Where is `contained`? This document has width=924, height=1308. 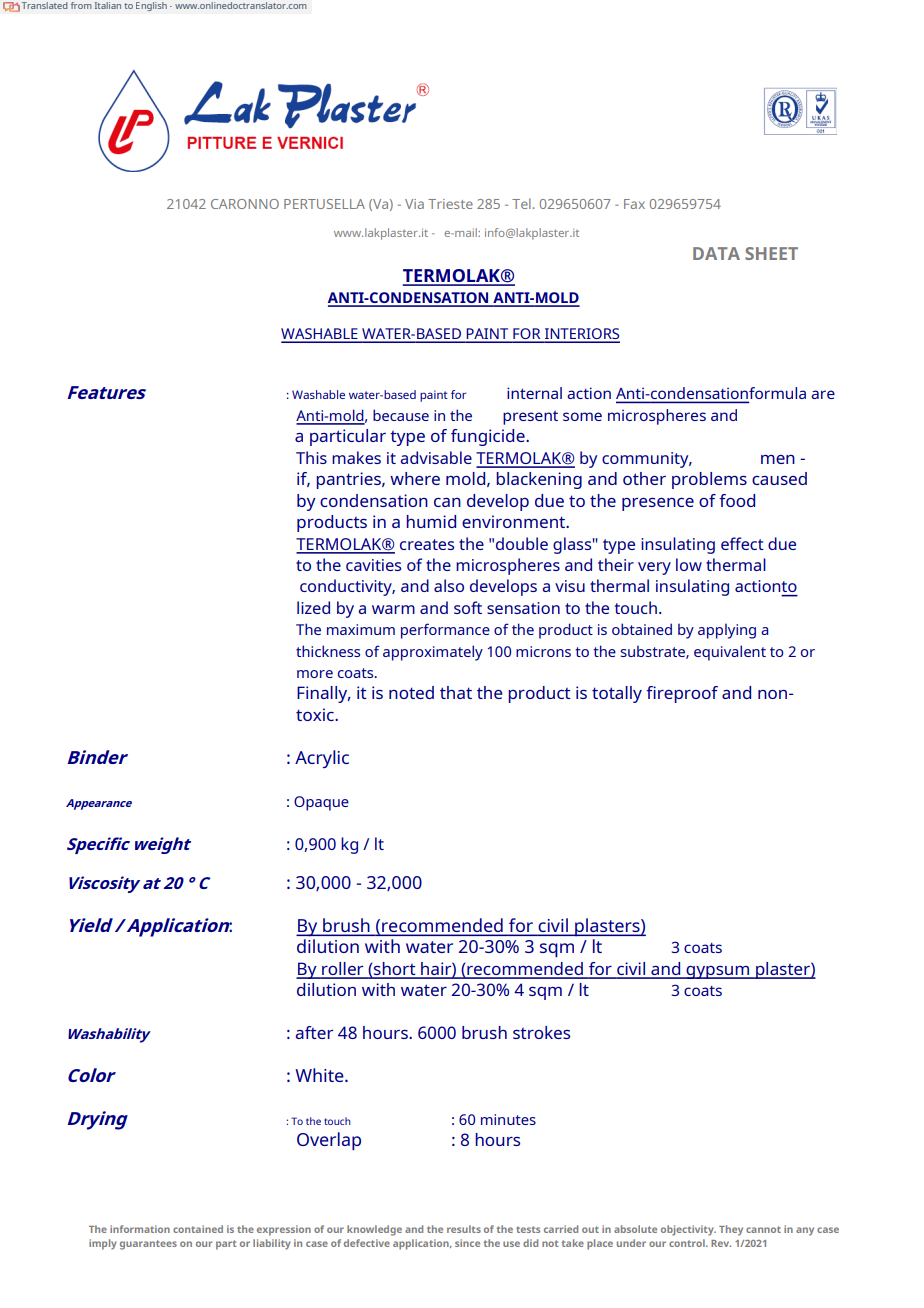
contained is located at coordinates (198, 1229).
